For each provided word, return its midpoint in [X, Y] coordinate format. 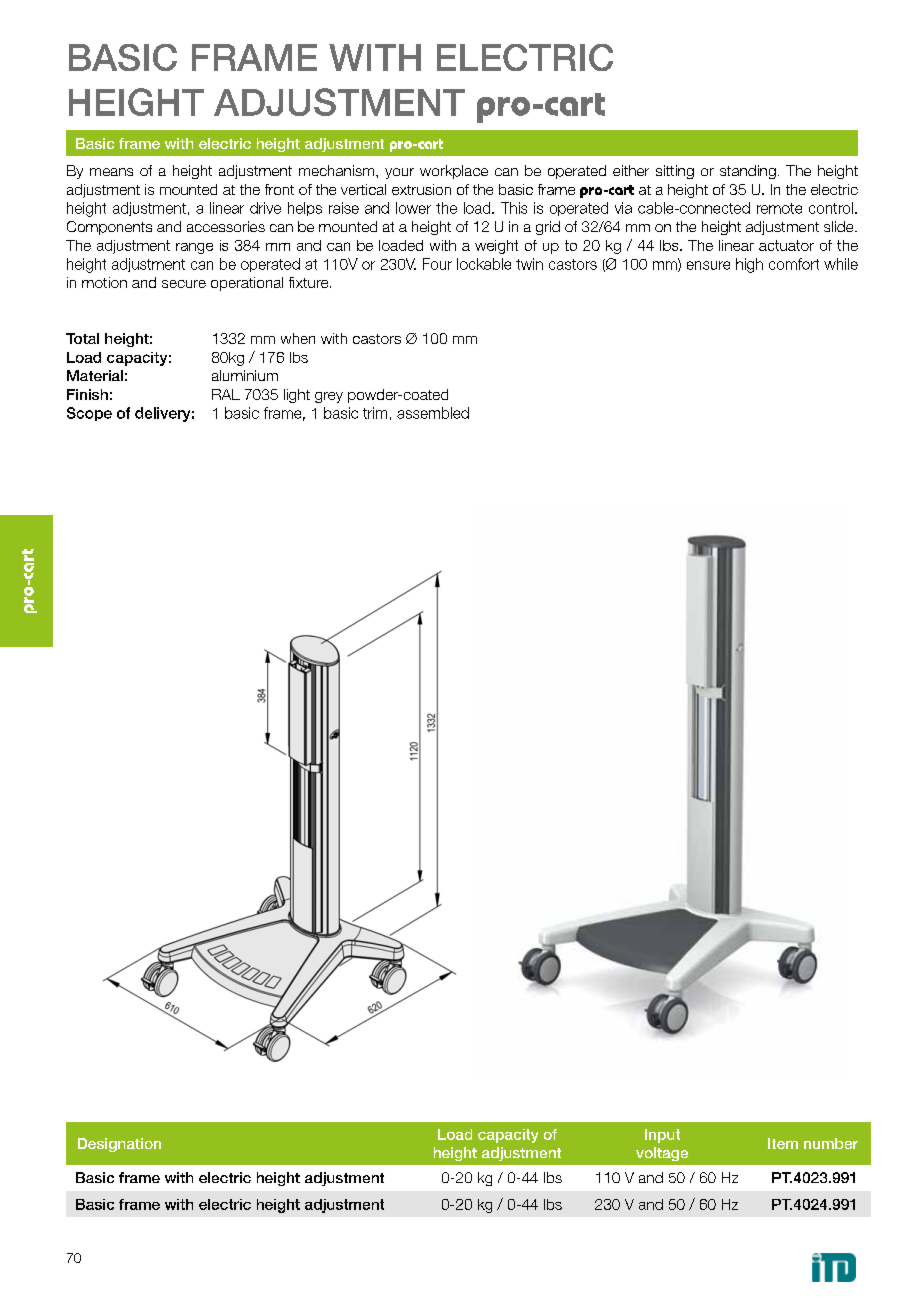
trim [375, 413]
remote [779, 208]
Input [662, 1136]
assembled [433, 413]
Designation [119, 1145]
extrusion [421, 189]
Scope [89, 414]
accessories [226, 226]
